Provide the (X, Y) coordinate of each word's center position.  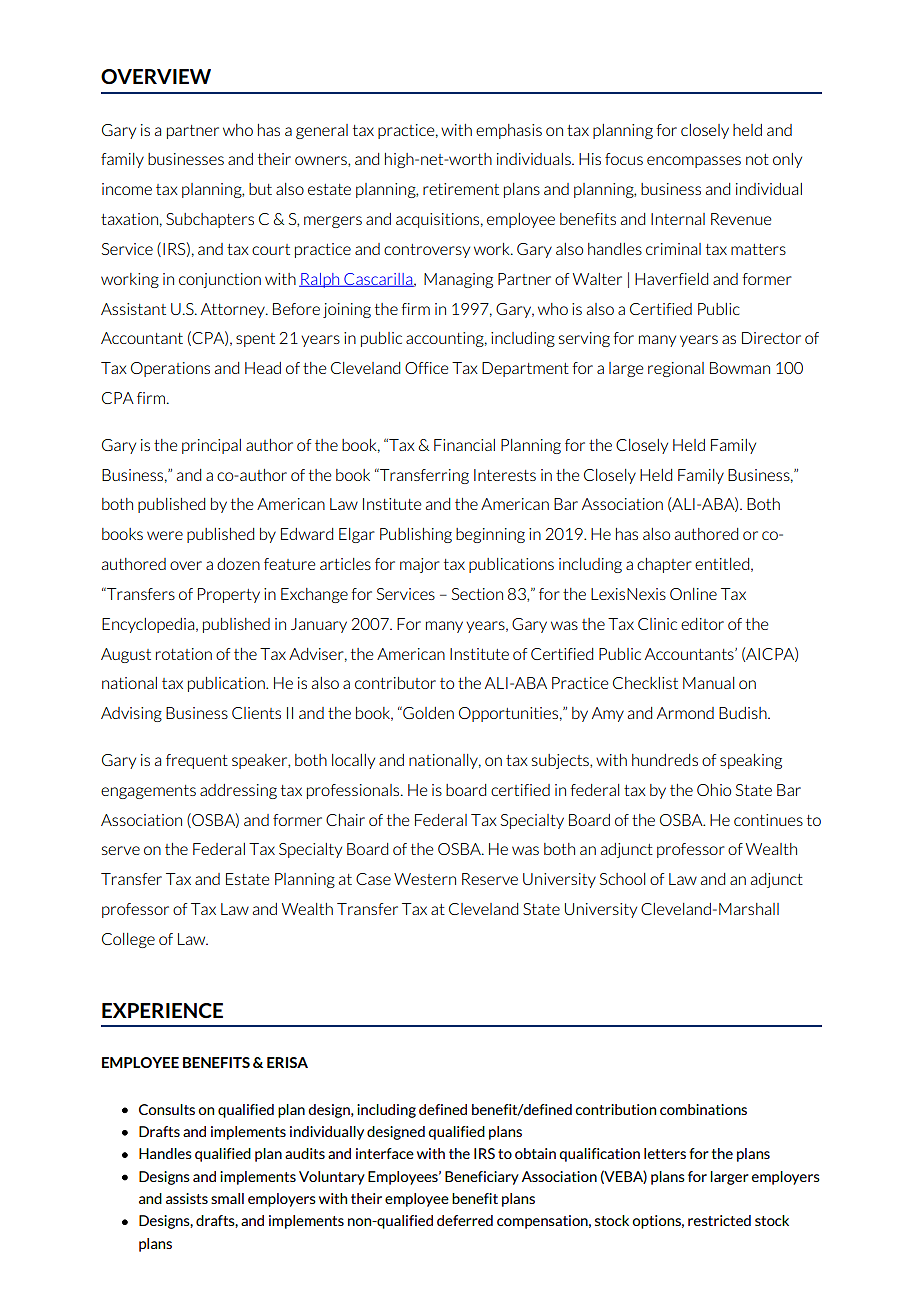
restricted (719, 1220)
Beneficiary (482, 1178)
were (165, 535)
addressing (238, 791)
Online (693, 594)
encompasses (694, 162)
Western (425, 879)
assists (187, 1198)
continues (768, 820)
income (127, 189)
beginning (490, 535)
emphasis (509, 131)
